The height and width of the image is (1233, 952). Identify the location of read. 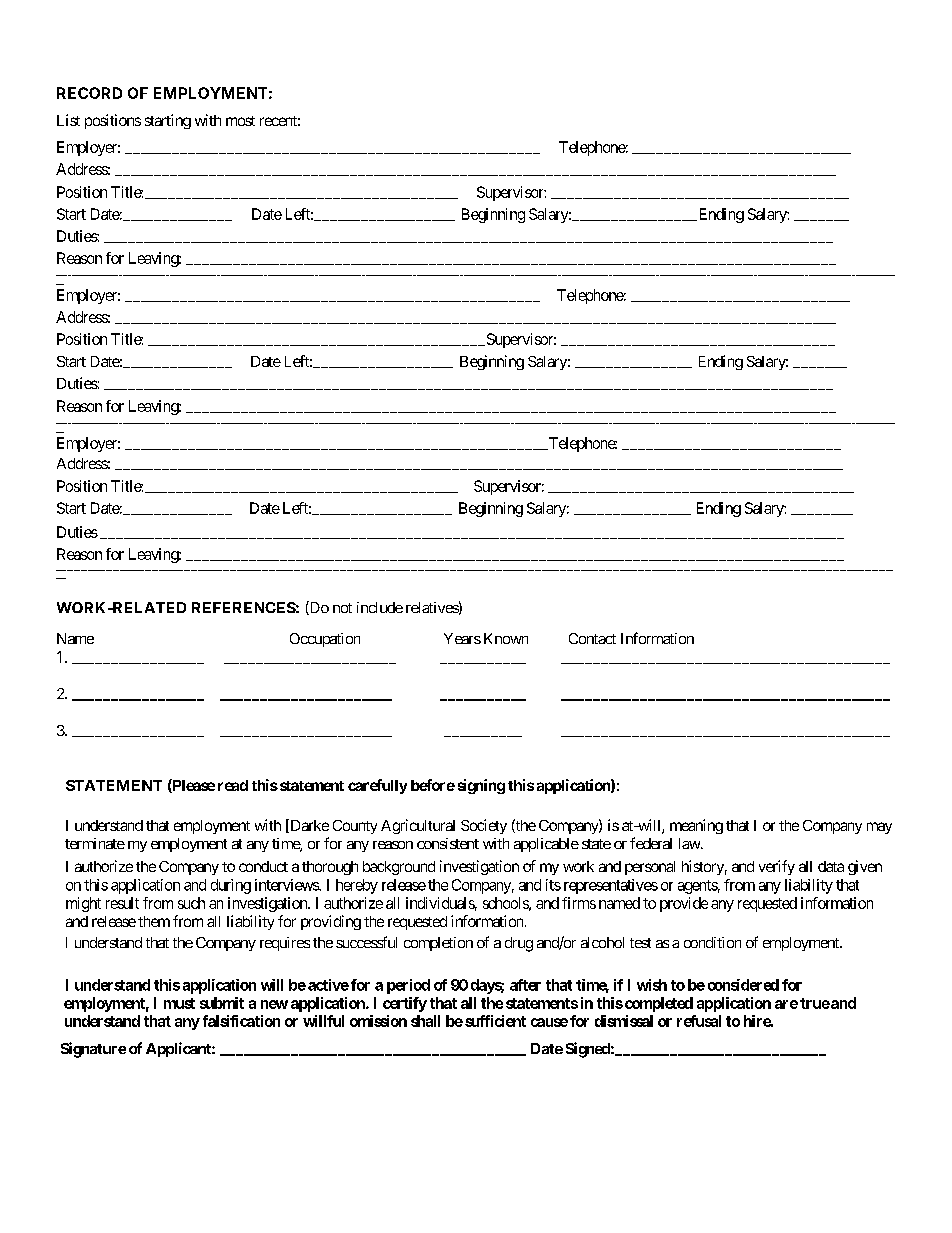
(233, 785).
